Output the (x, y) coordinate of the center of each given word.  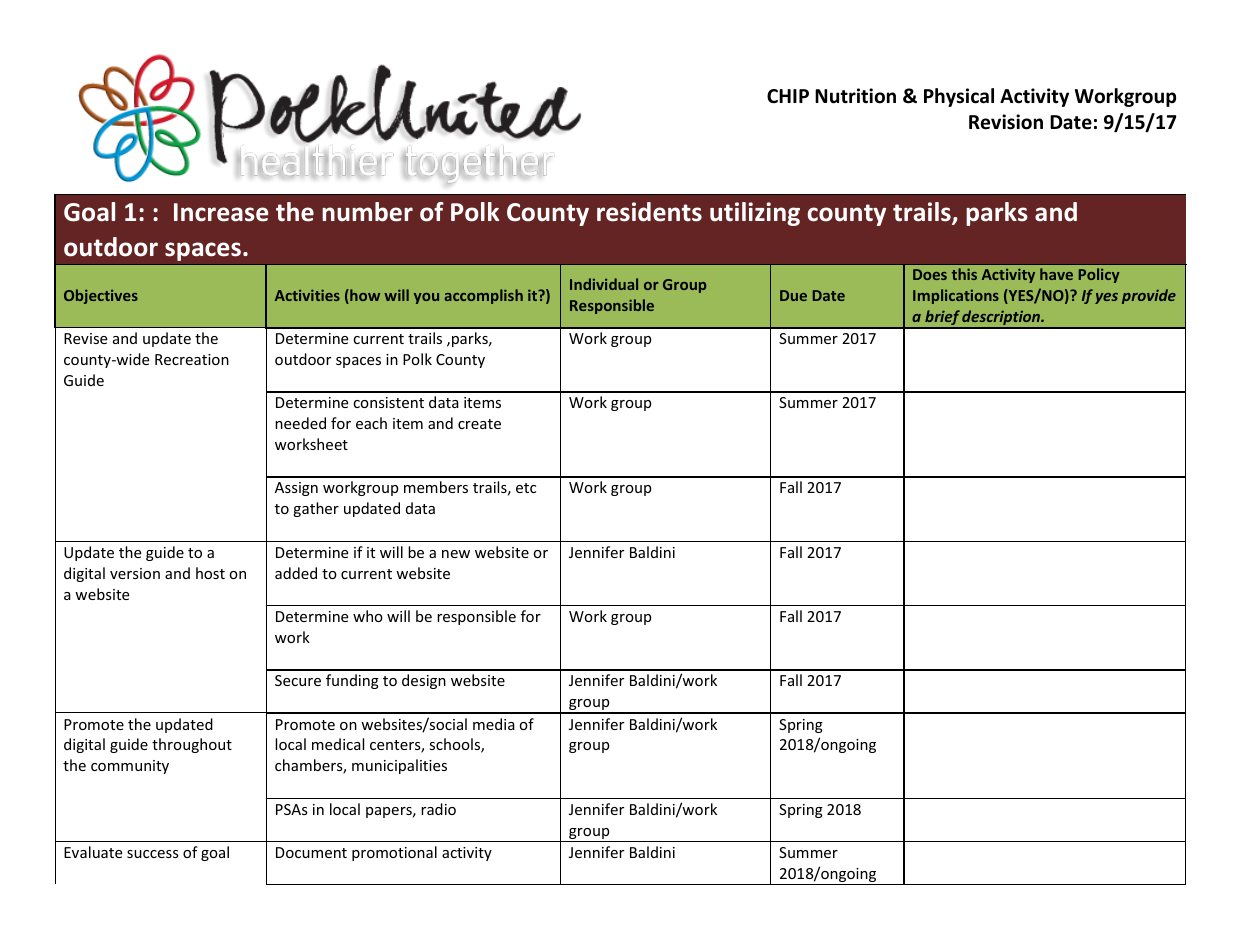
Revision (1006, 122)
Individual (604, 284)
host (210, 573)
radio (438, 809)
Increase (221, 212)
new (456, 554)
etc (526, 488)
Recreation (192, 359)
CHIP (788, 96)
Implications (956, 296)
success (153, 854)
